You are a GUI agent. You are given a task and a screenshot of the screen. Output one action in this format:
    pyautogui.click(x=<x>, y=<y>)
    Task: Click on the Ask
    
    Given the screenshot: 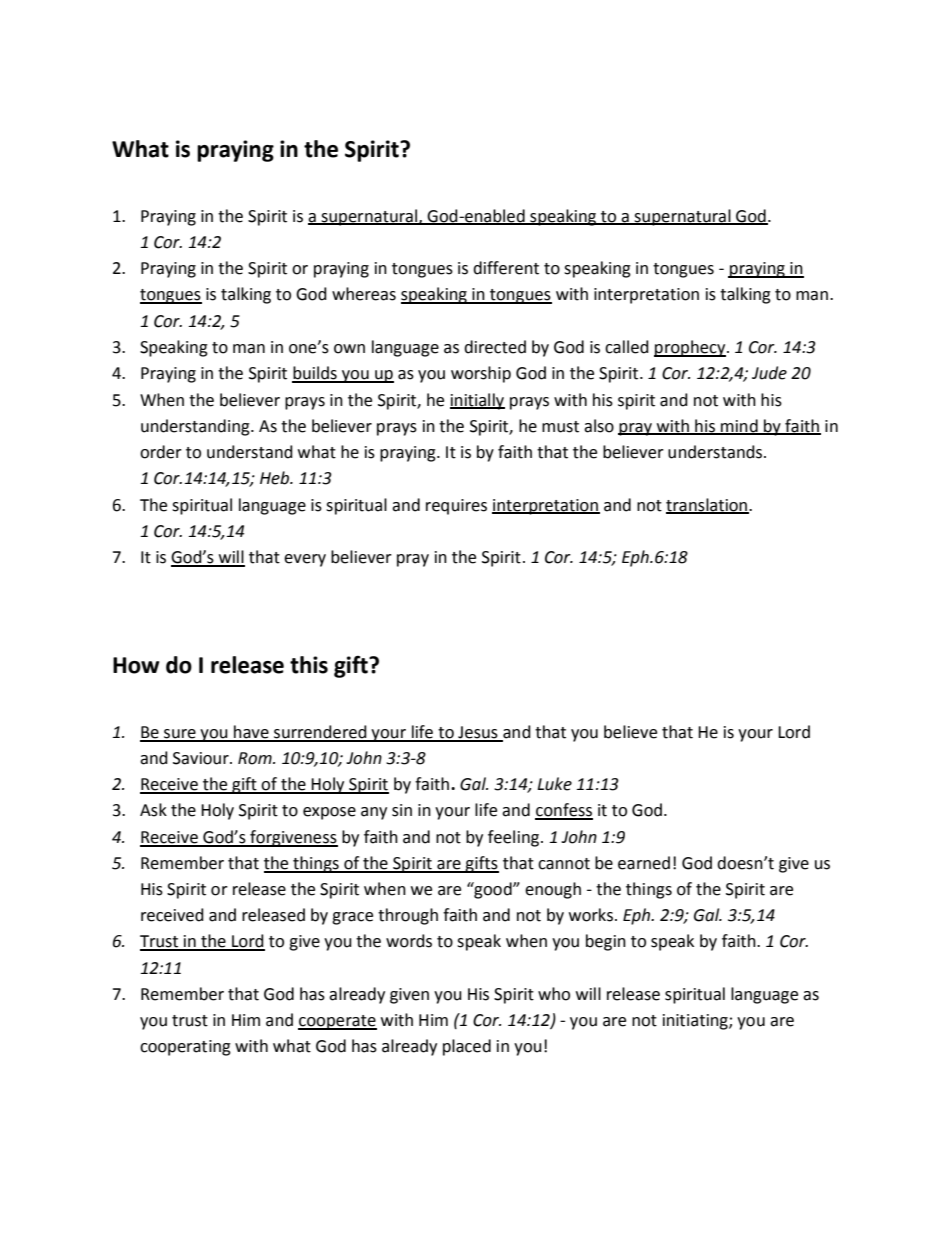 What is the action you would take?
    pyautogui.click(x=153, y=810)
